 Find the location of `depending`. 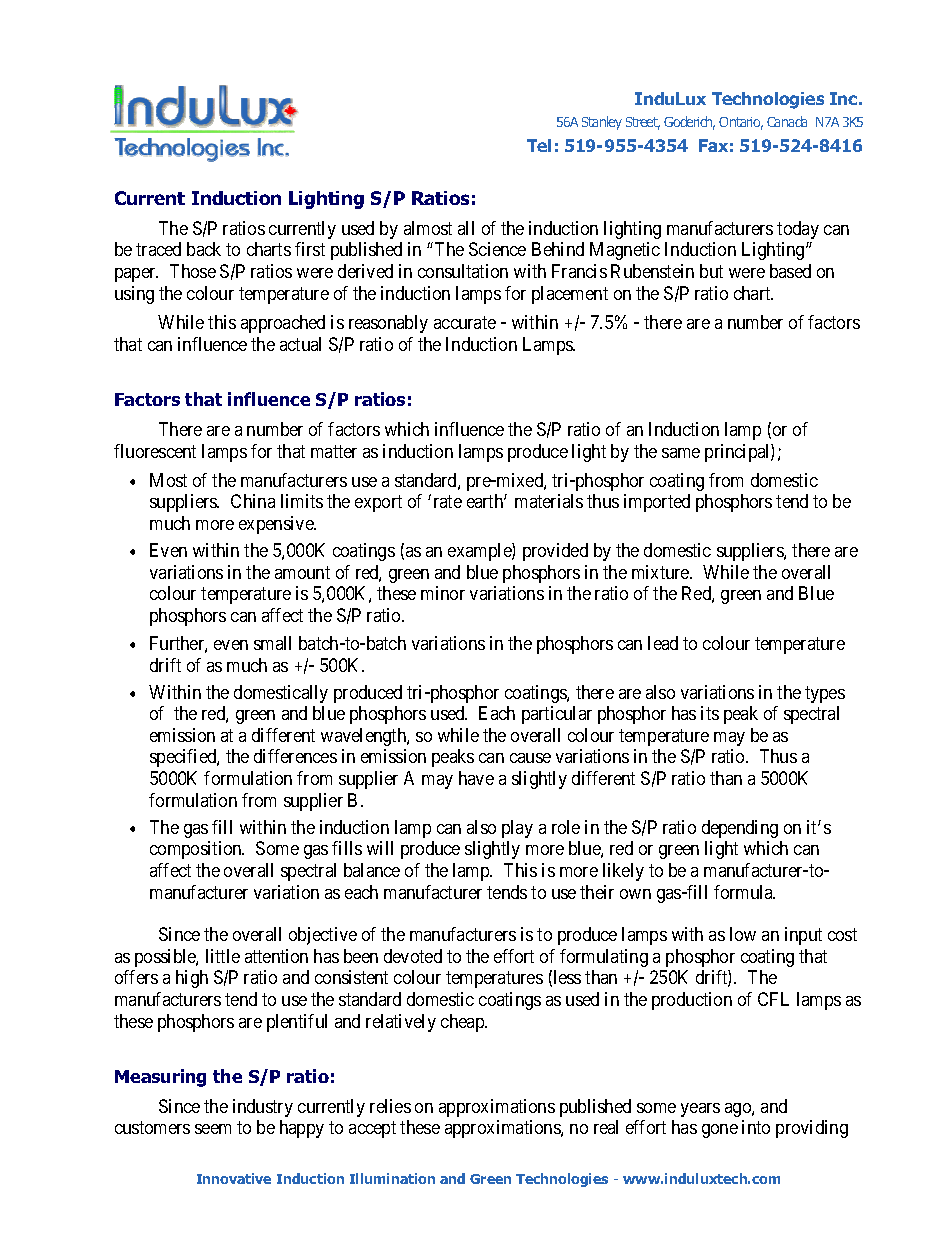

depending is located at coordinates (740, 829).
